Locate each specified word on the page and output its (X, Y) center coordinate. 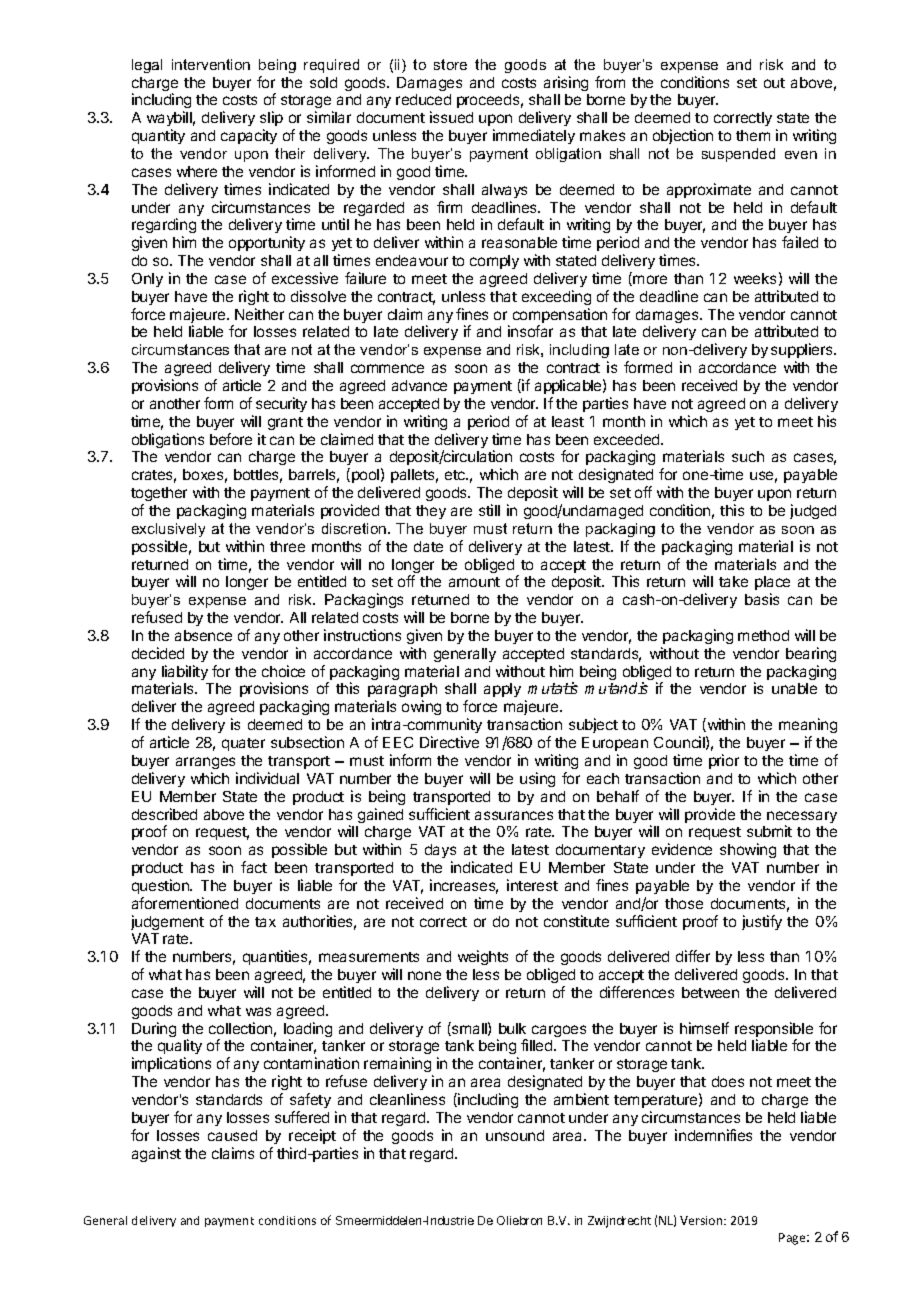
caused (232, 1135)
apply (502, 690)
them (753, 135)
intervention (211, 64)
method (763, 635)
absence (203, 635)
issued (451, 117)
